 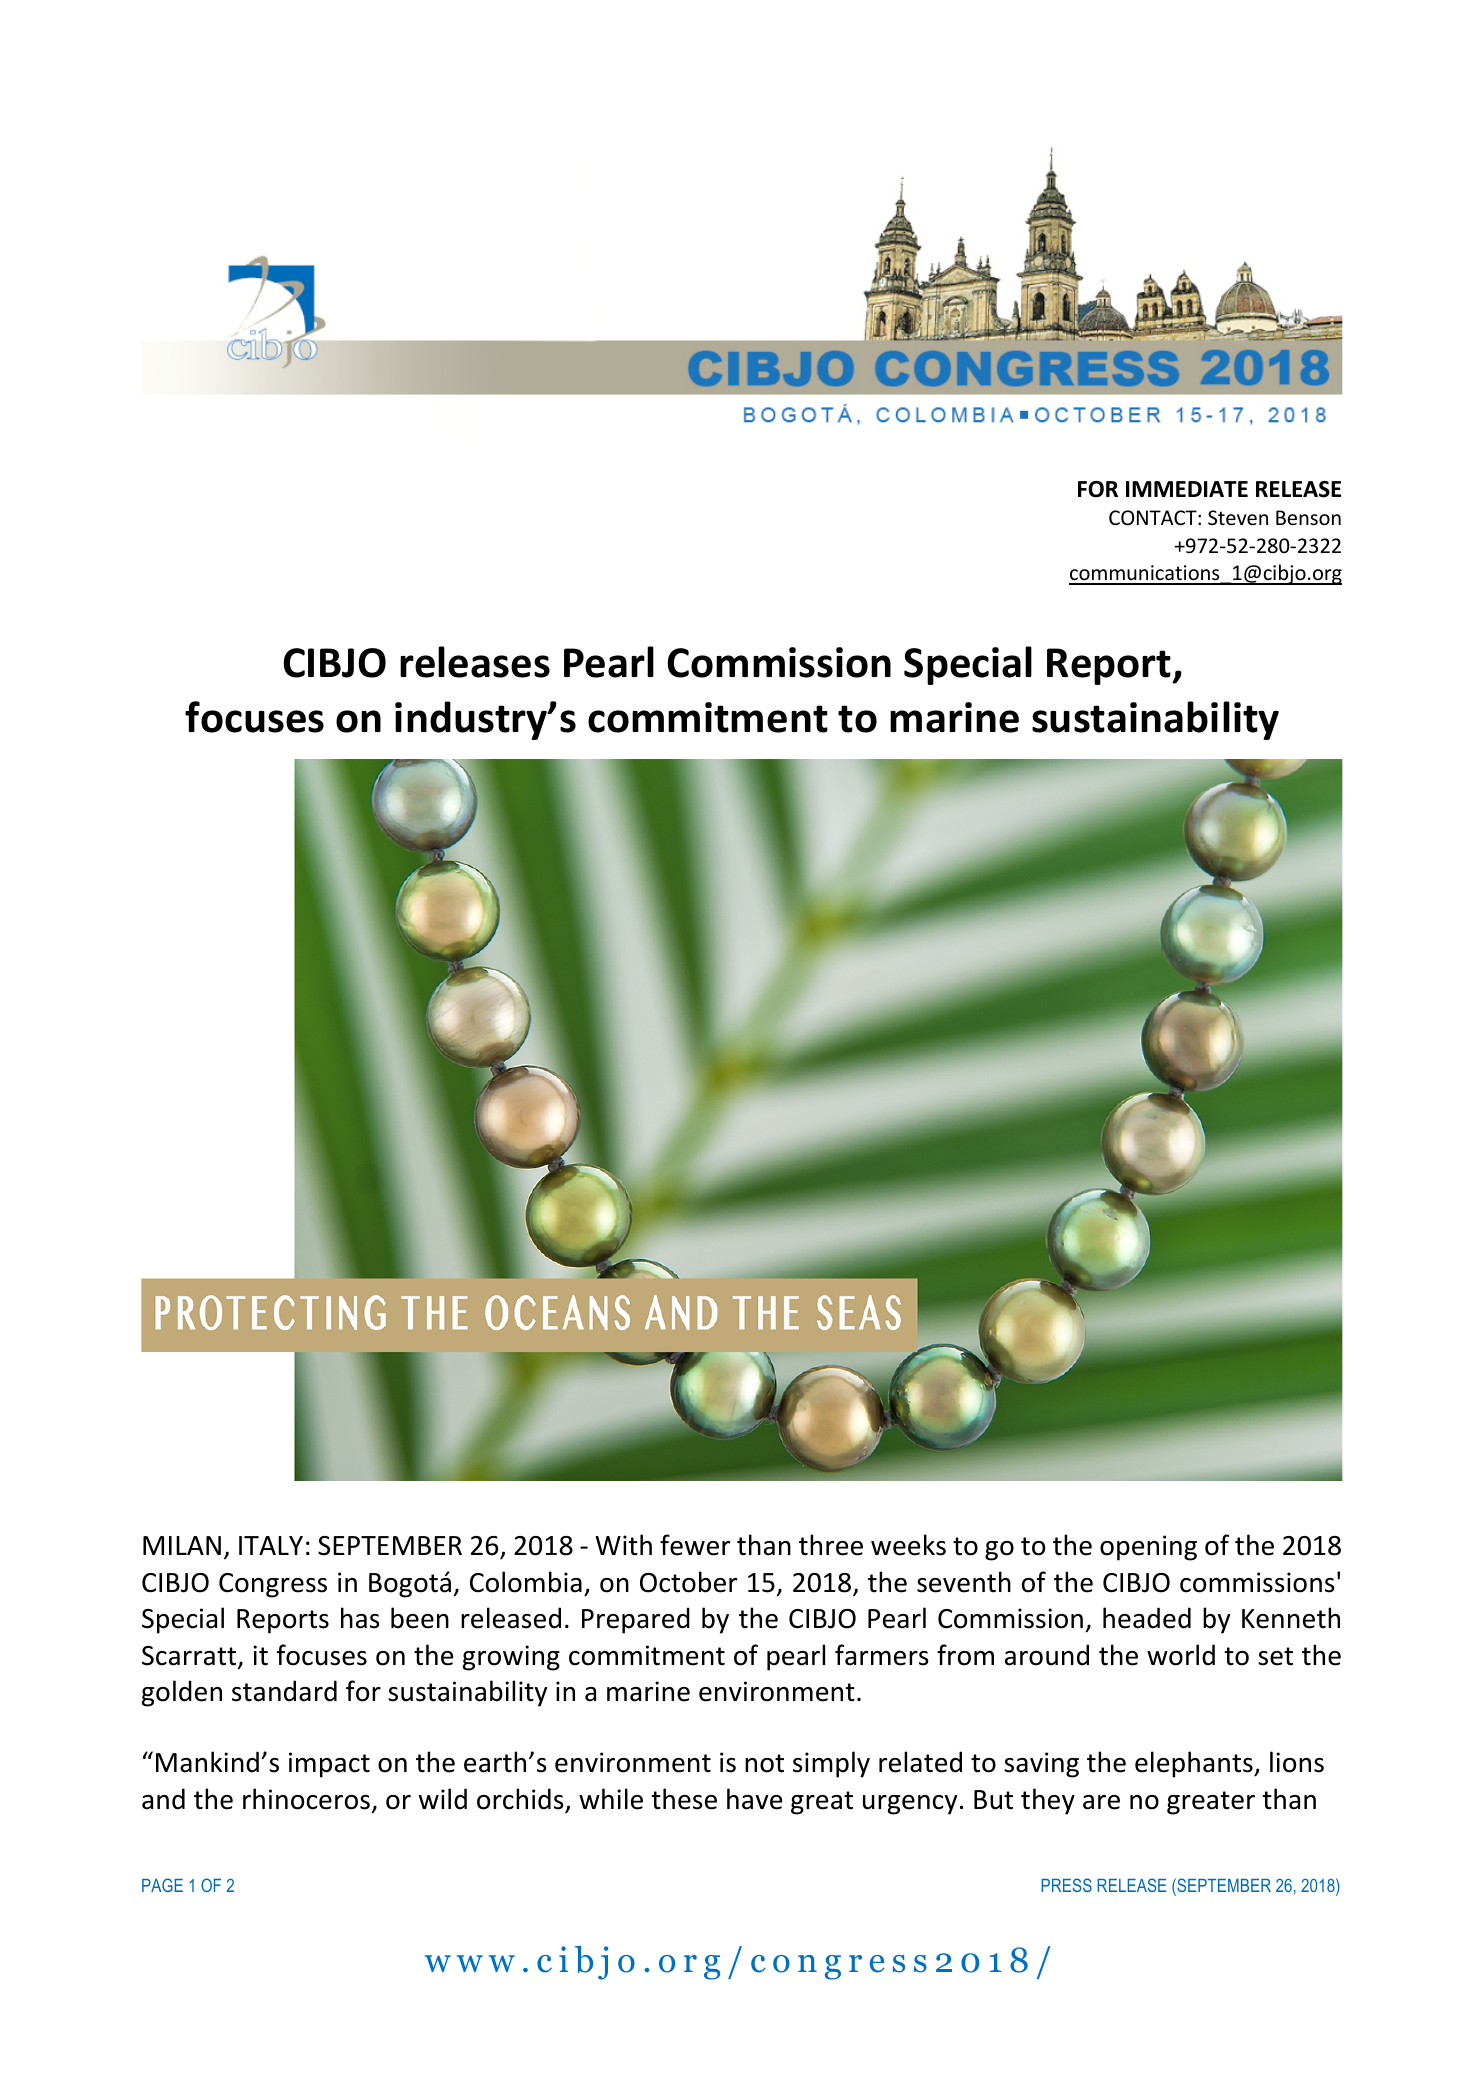 I want to click on opening, so click(x=1148, y=1548).
